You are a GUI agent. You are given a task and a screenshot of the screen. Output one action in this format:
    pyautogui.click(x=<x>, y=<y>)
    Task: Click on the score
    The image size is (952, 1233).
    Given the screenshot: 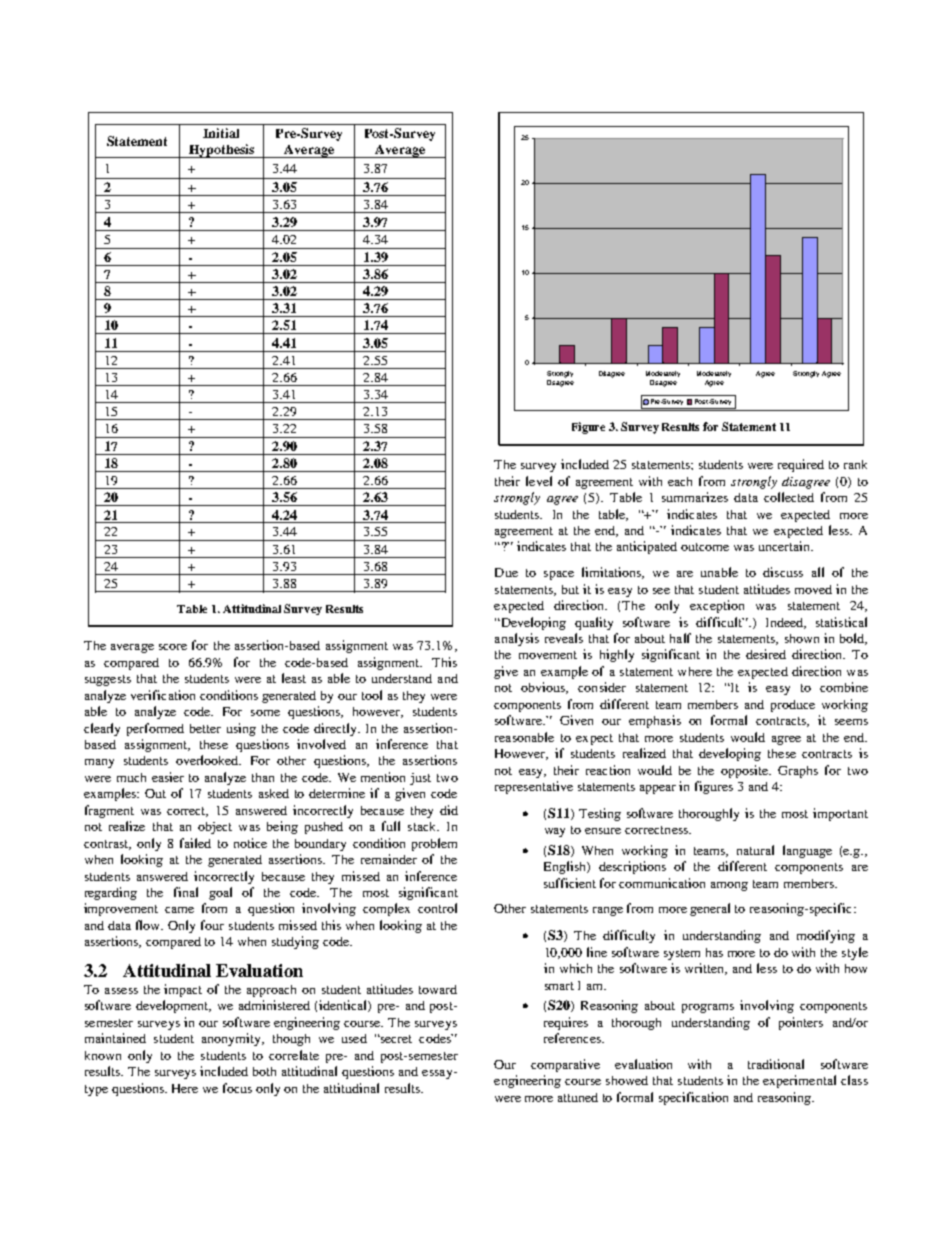 What is the action you would take?
    pyautogui.click(x=173, y=647)
